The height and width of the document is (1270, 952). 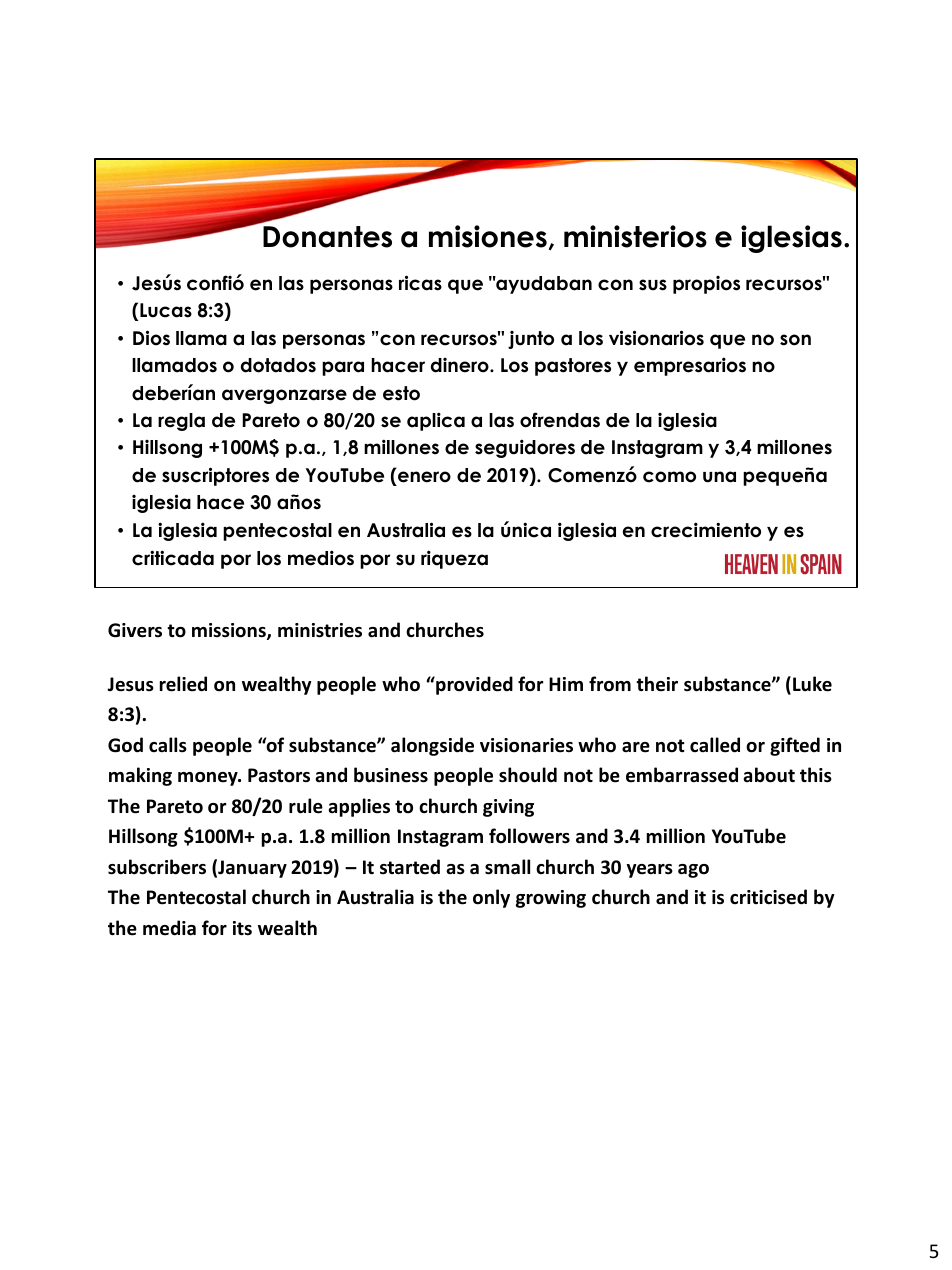 What do you see at coordinates (166, 310) in the document?
I see `Lucas` at bounding box center [166, 310].
